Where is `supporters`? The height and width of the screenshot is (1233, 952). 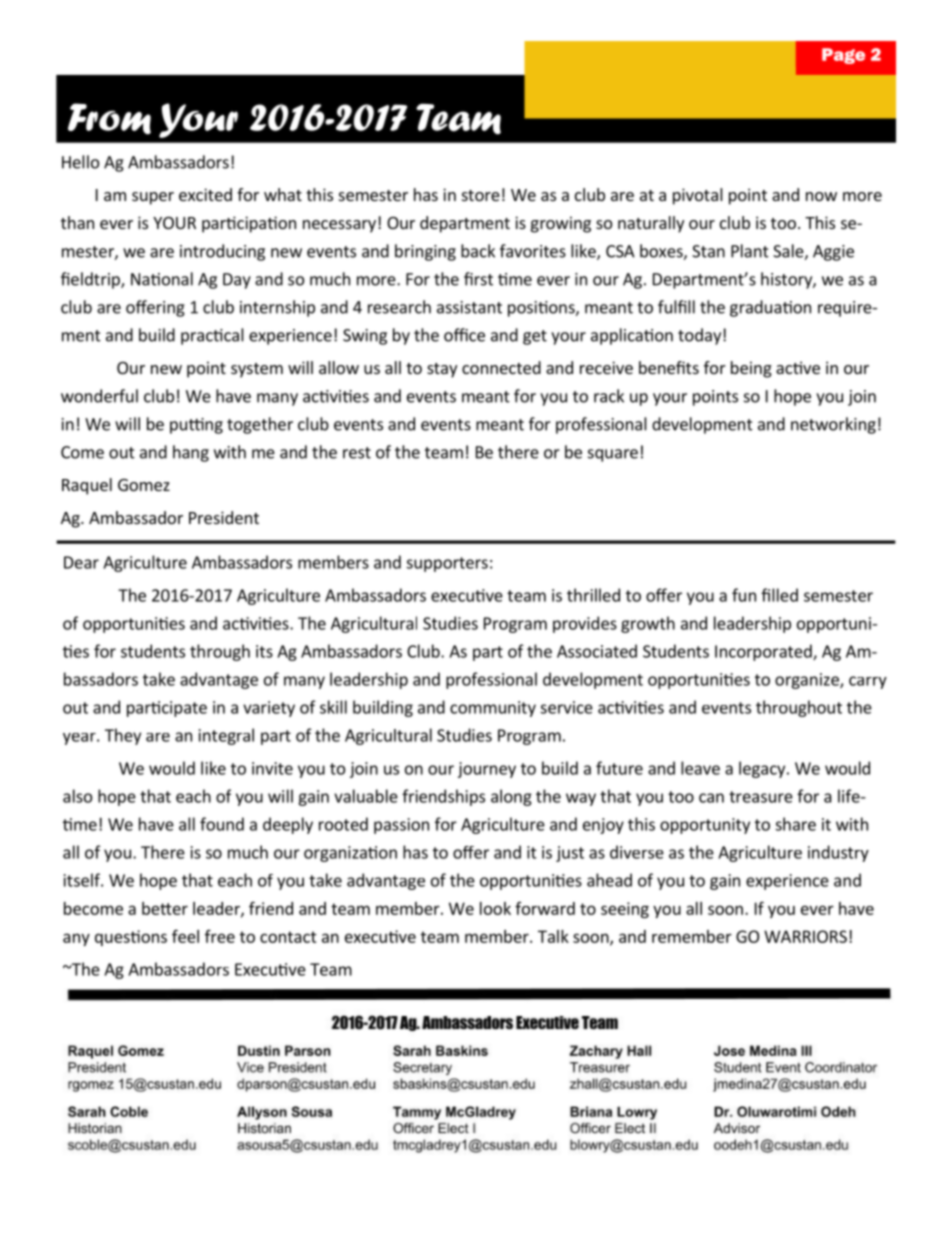 supporters is located at coordinates (447, 564).
